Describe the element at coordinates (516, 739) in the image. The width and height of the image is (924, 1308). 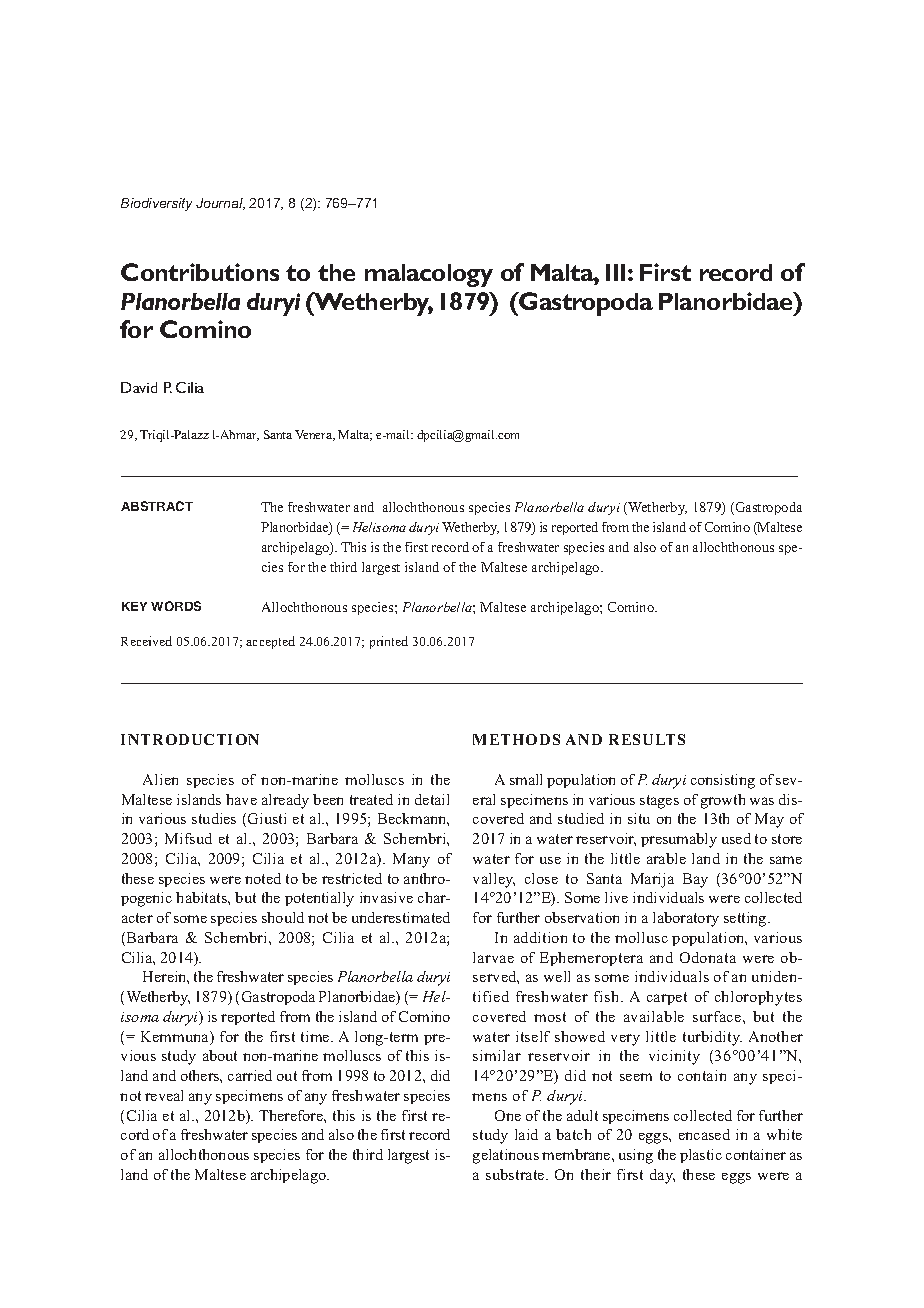
I see `METHODS` at that location.
